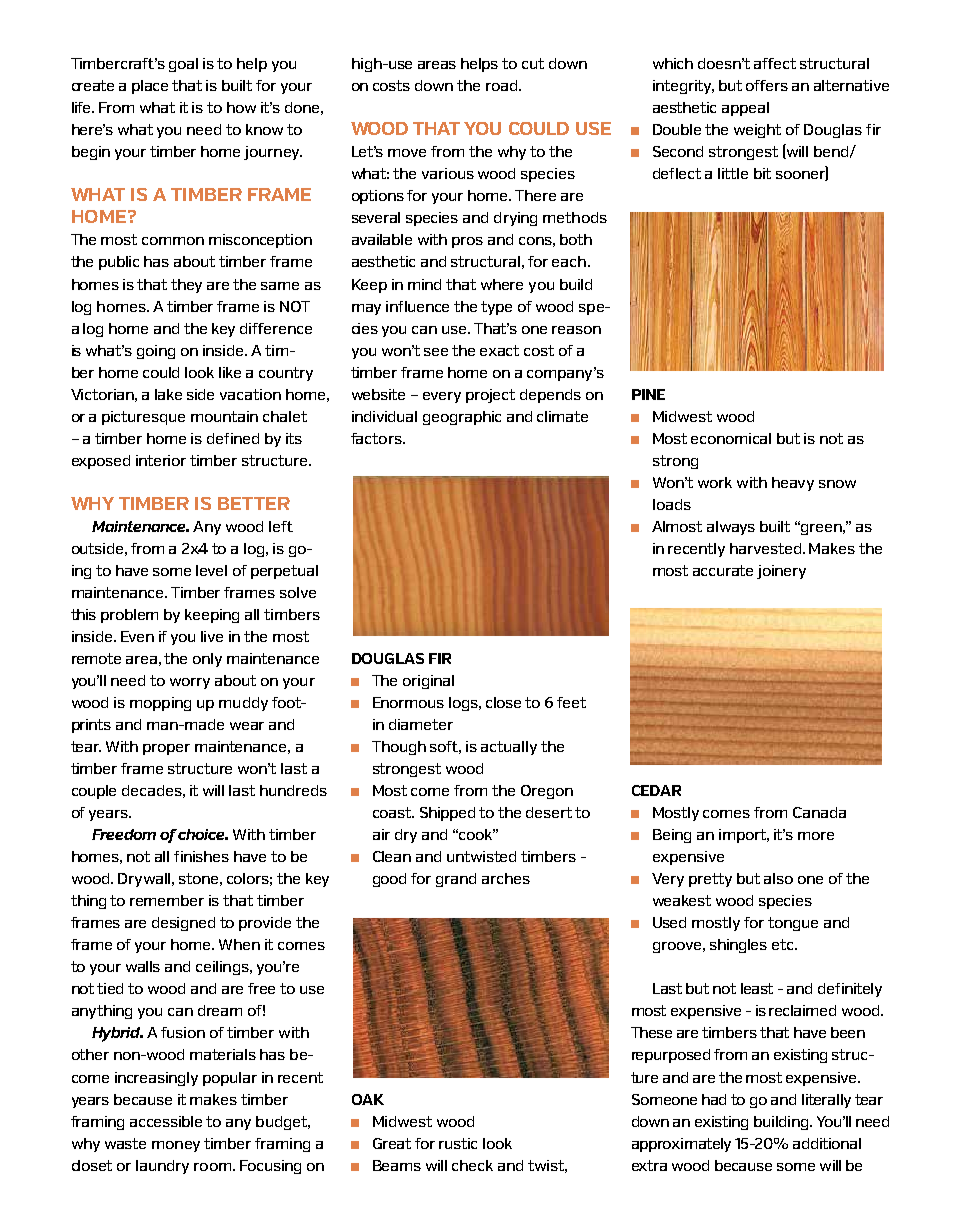 The width and height of the screenshot is (962, 1232). Describe the element at coordinates (503, 85) in the screenshot. I see `road` at that location.
